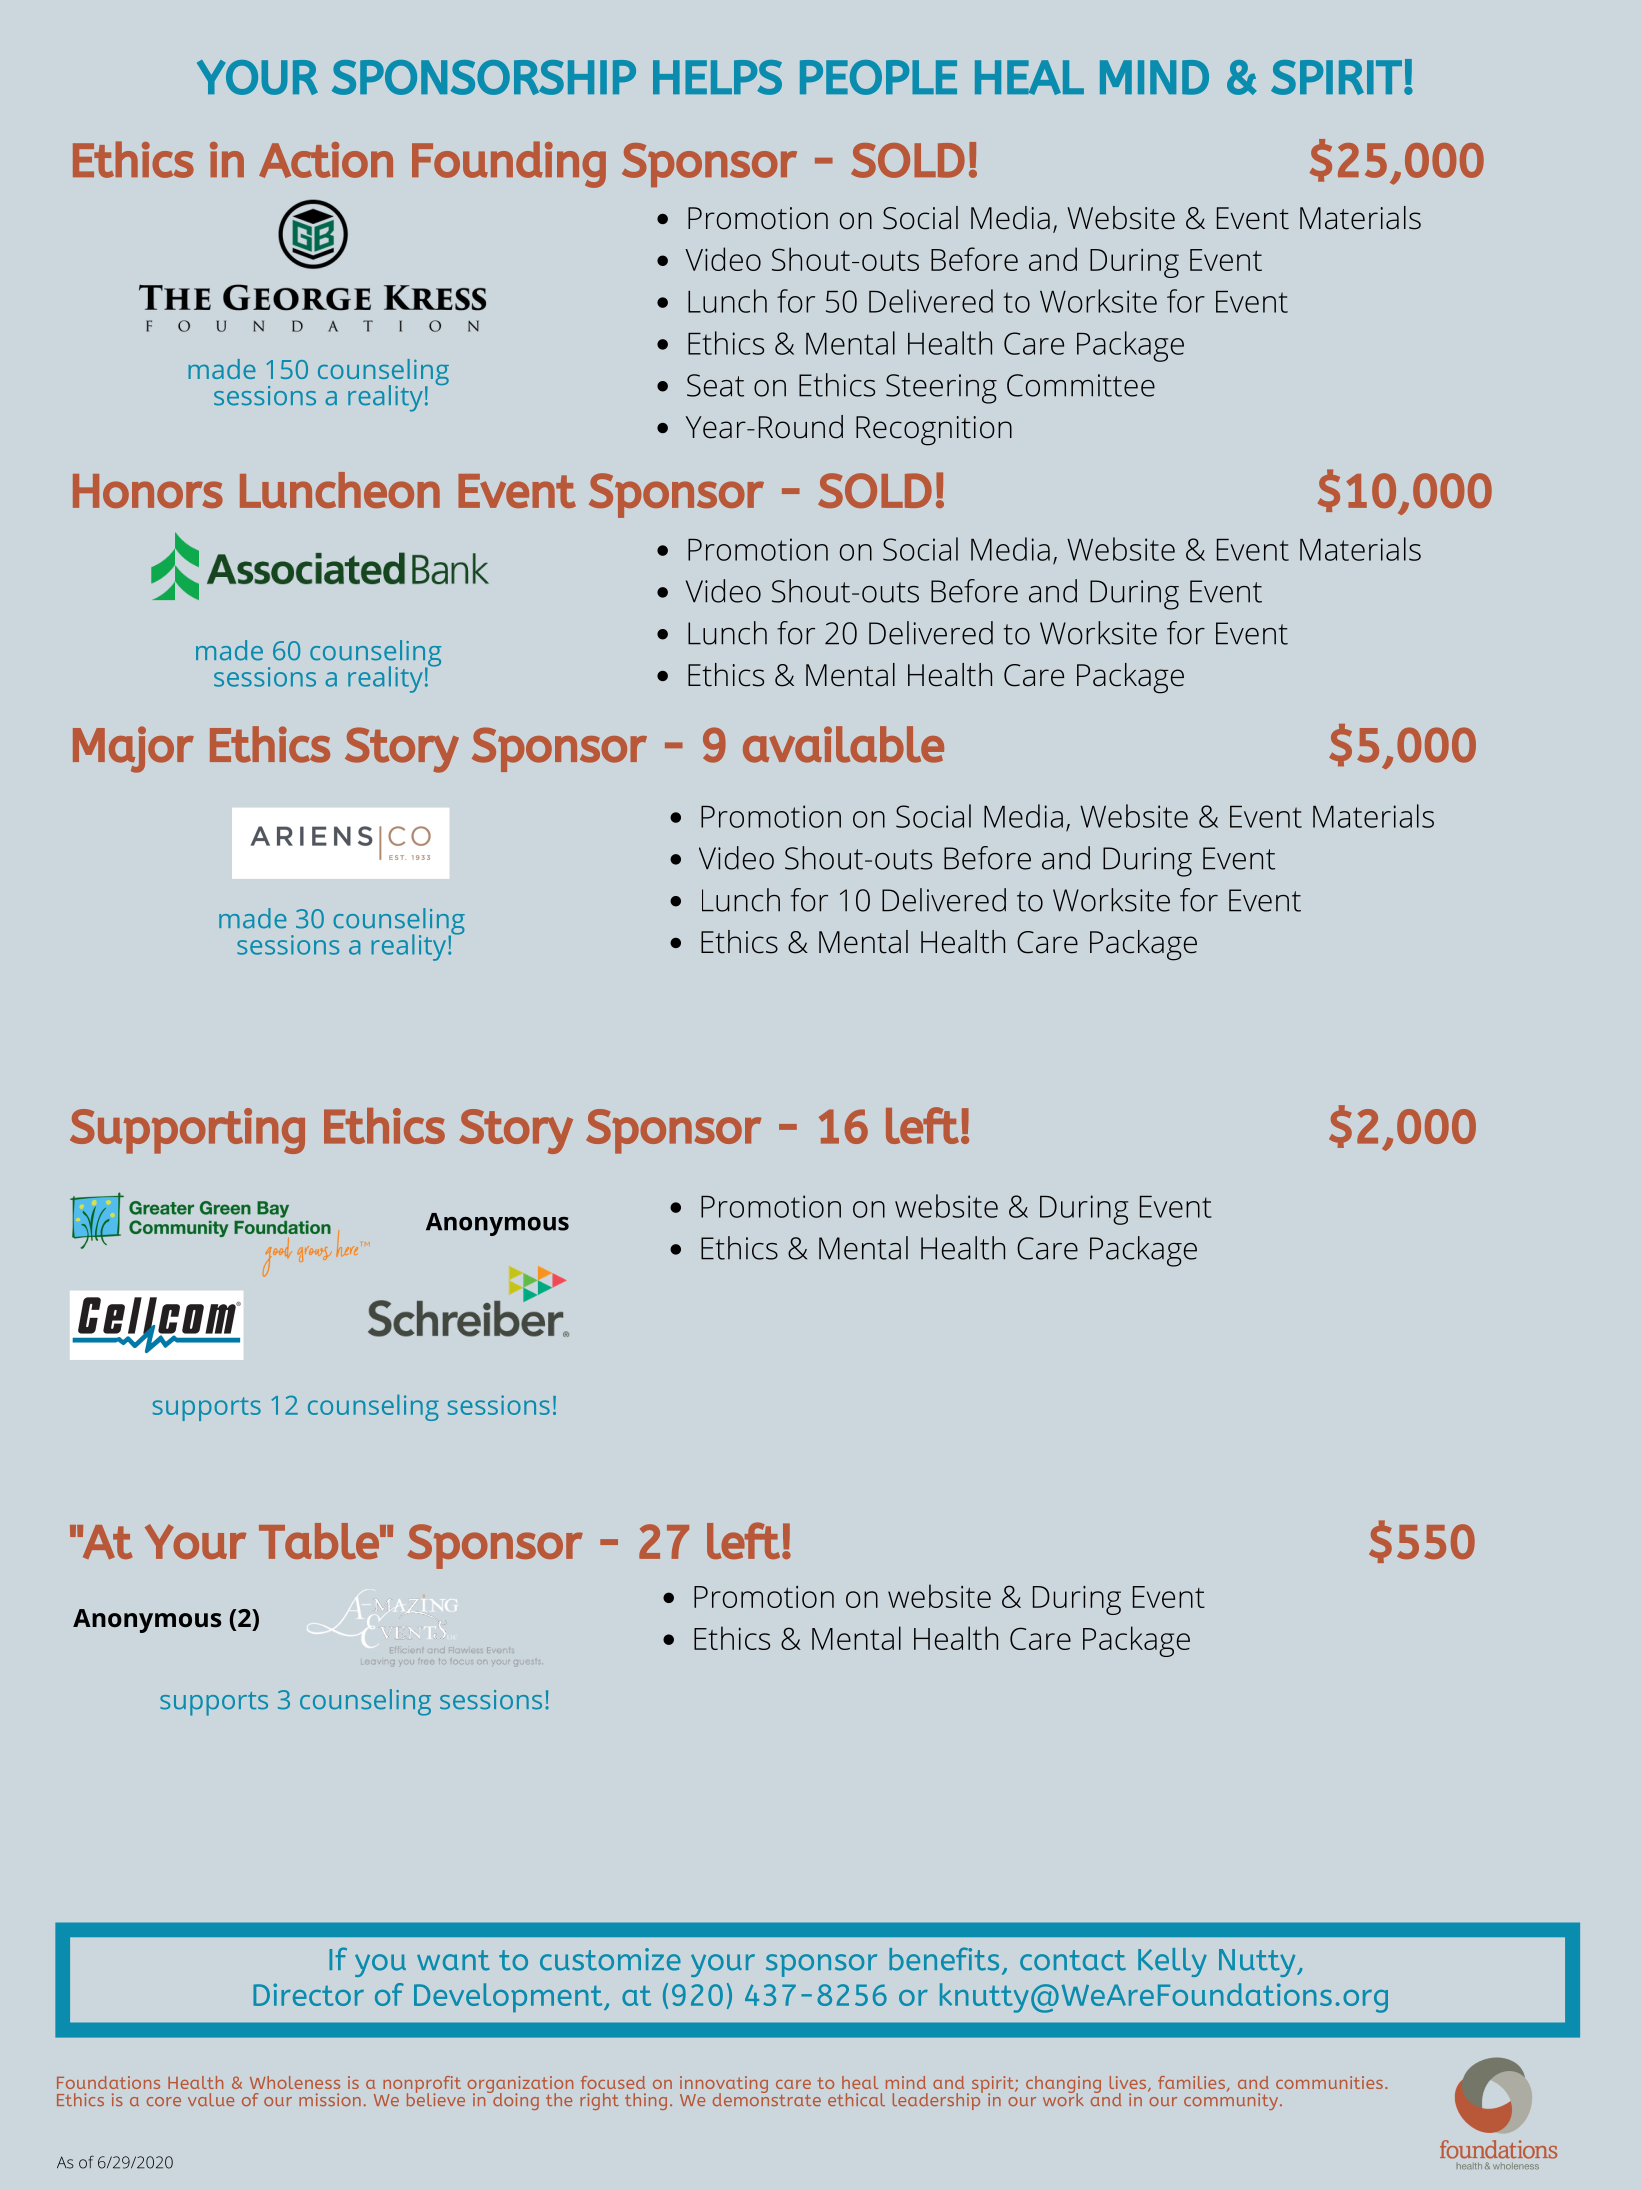  Describe the element at coordinates (1191, 2082) in the document. I see `families` at that location.
